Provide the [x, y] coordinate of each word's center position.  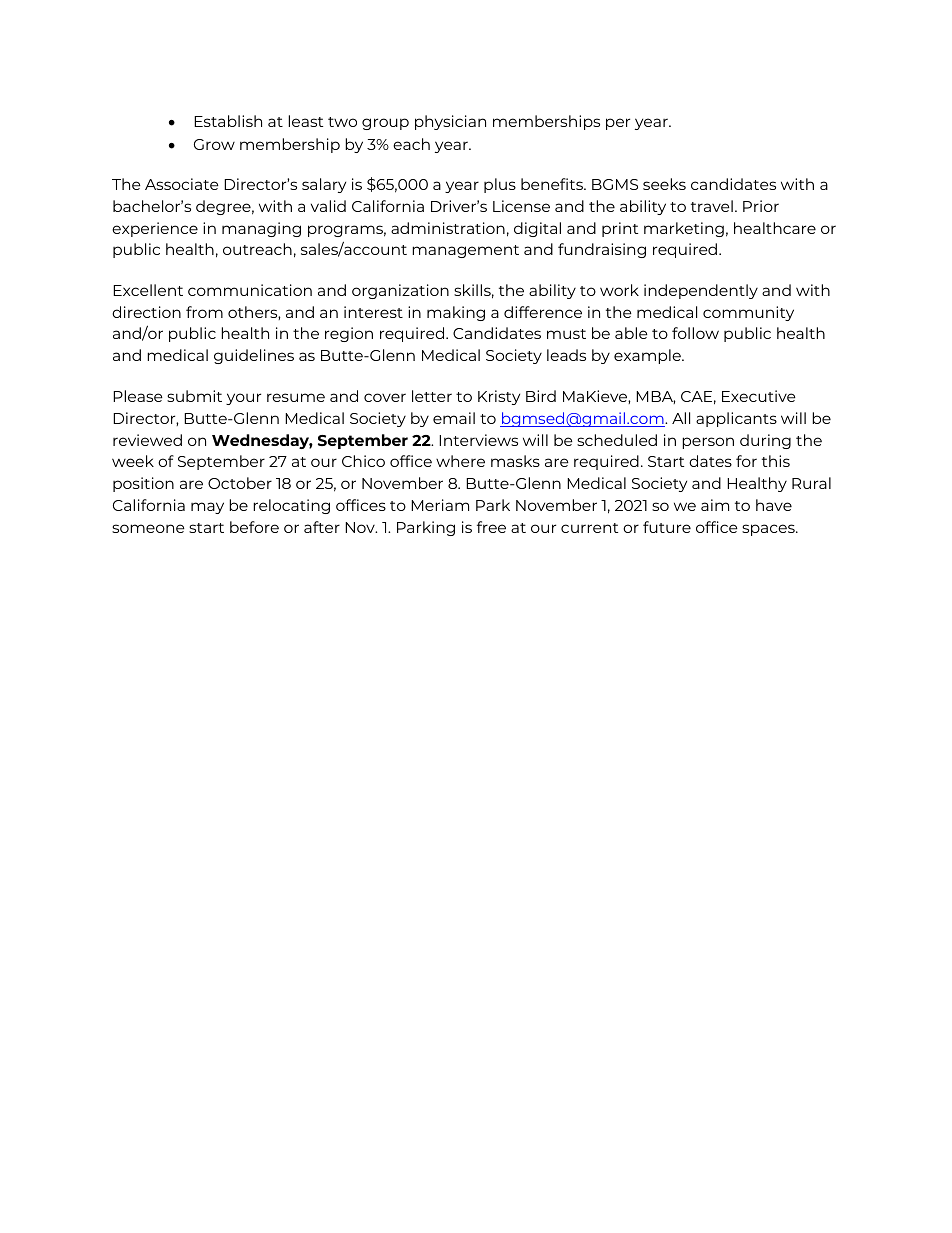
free [491, 527]
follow [695, 333]
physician [450, 122]
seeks [664, 184]
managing [261, 229]
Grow [214, 144]
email [454, 418]
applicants [736, 419]
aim [715, 505]
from [204, 312]
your [243, 399]
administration [448, 228]
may [207, 508]
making [456, 313]
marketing [684, 229]
